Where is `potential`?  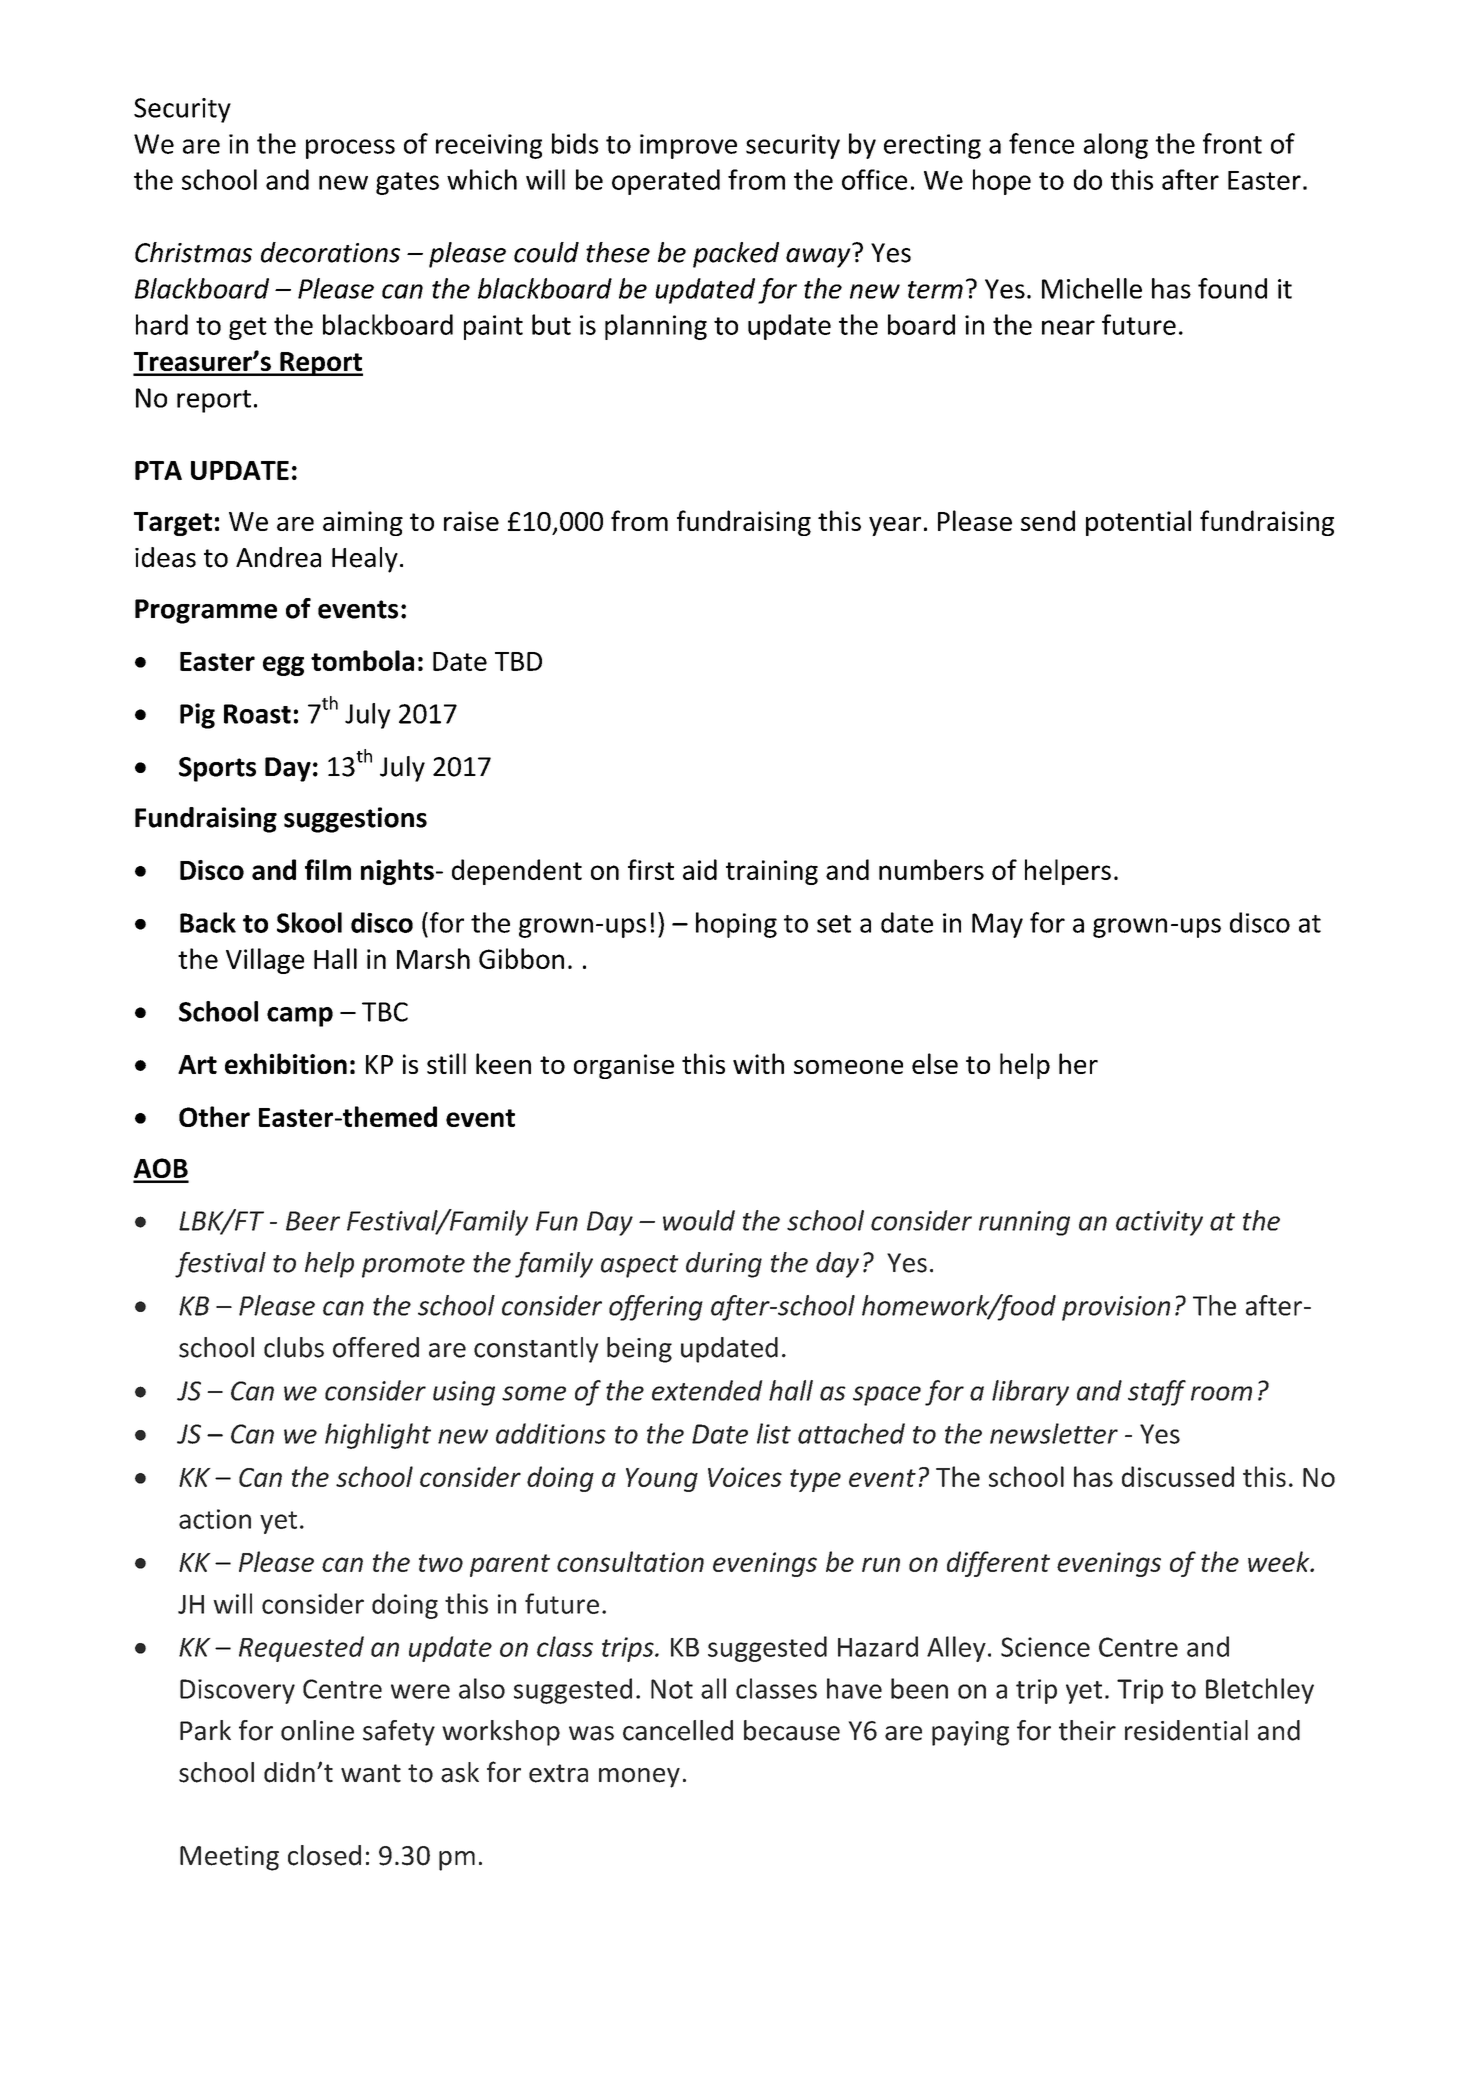
potential is located at coordinates (1138, 523).
